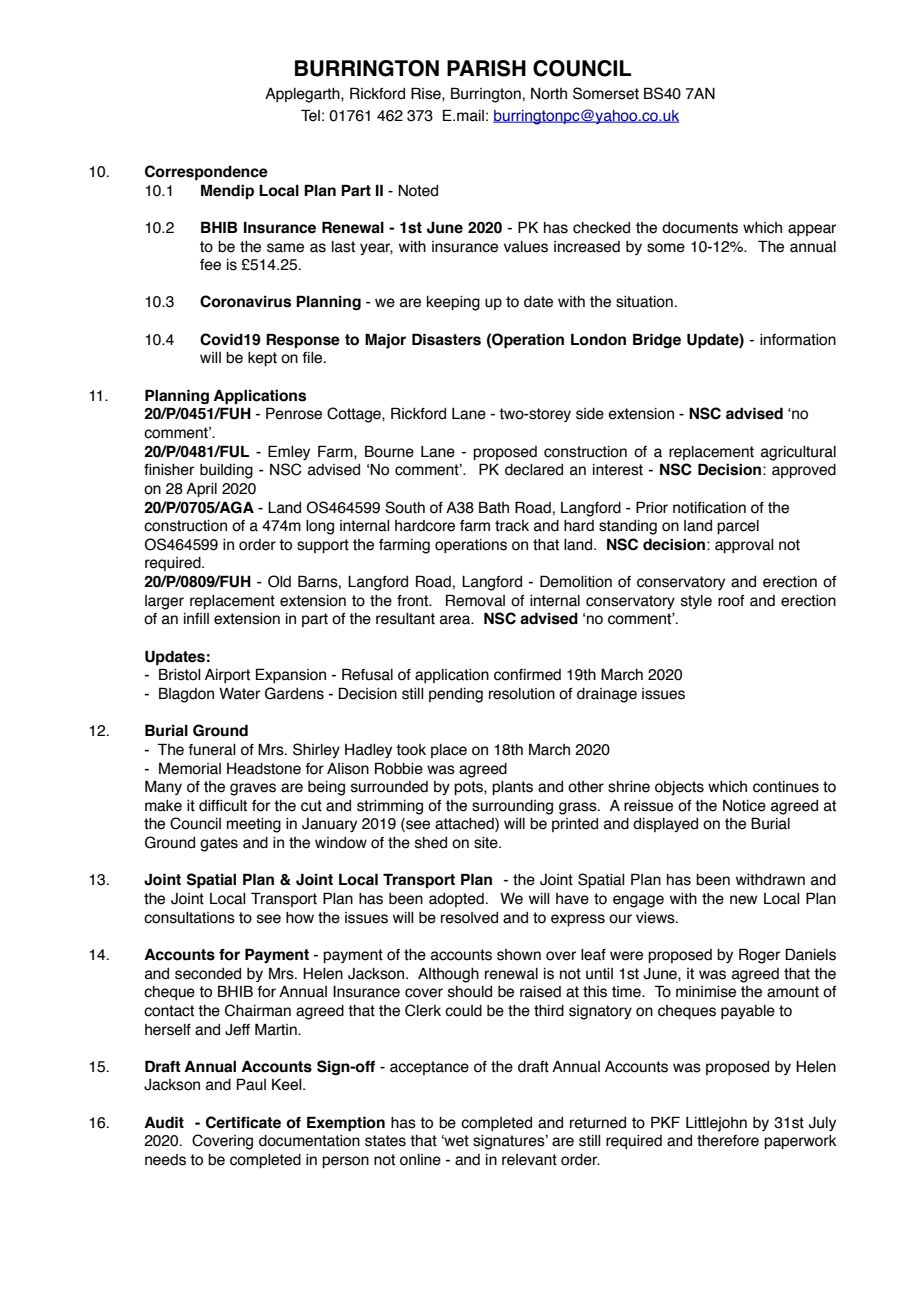 The width and height of the screenshot is (924, 1308). I want to click on gates, so click(219, 844).
